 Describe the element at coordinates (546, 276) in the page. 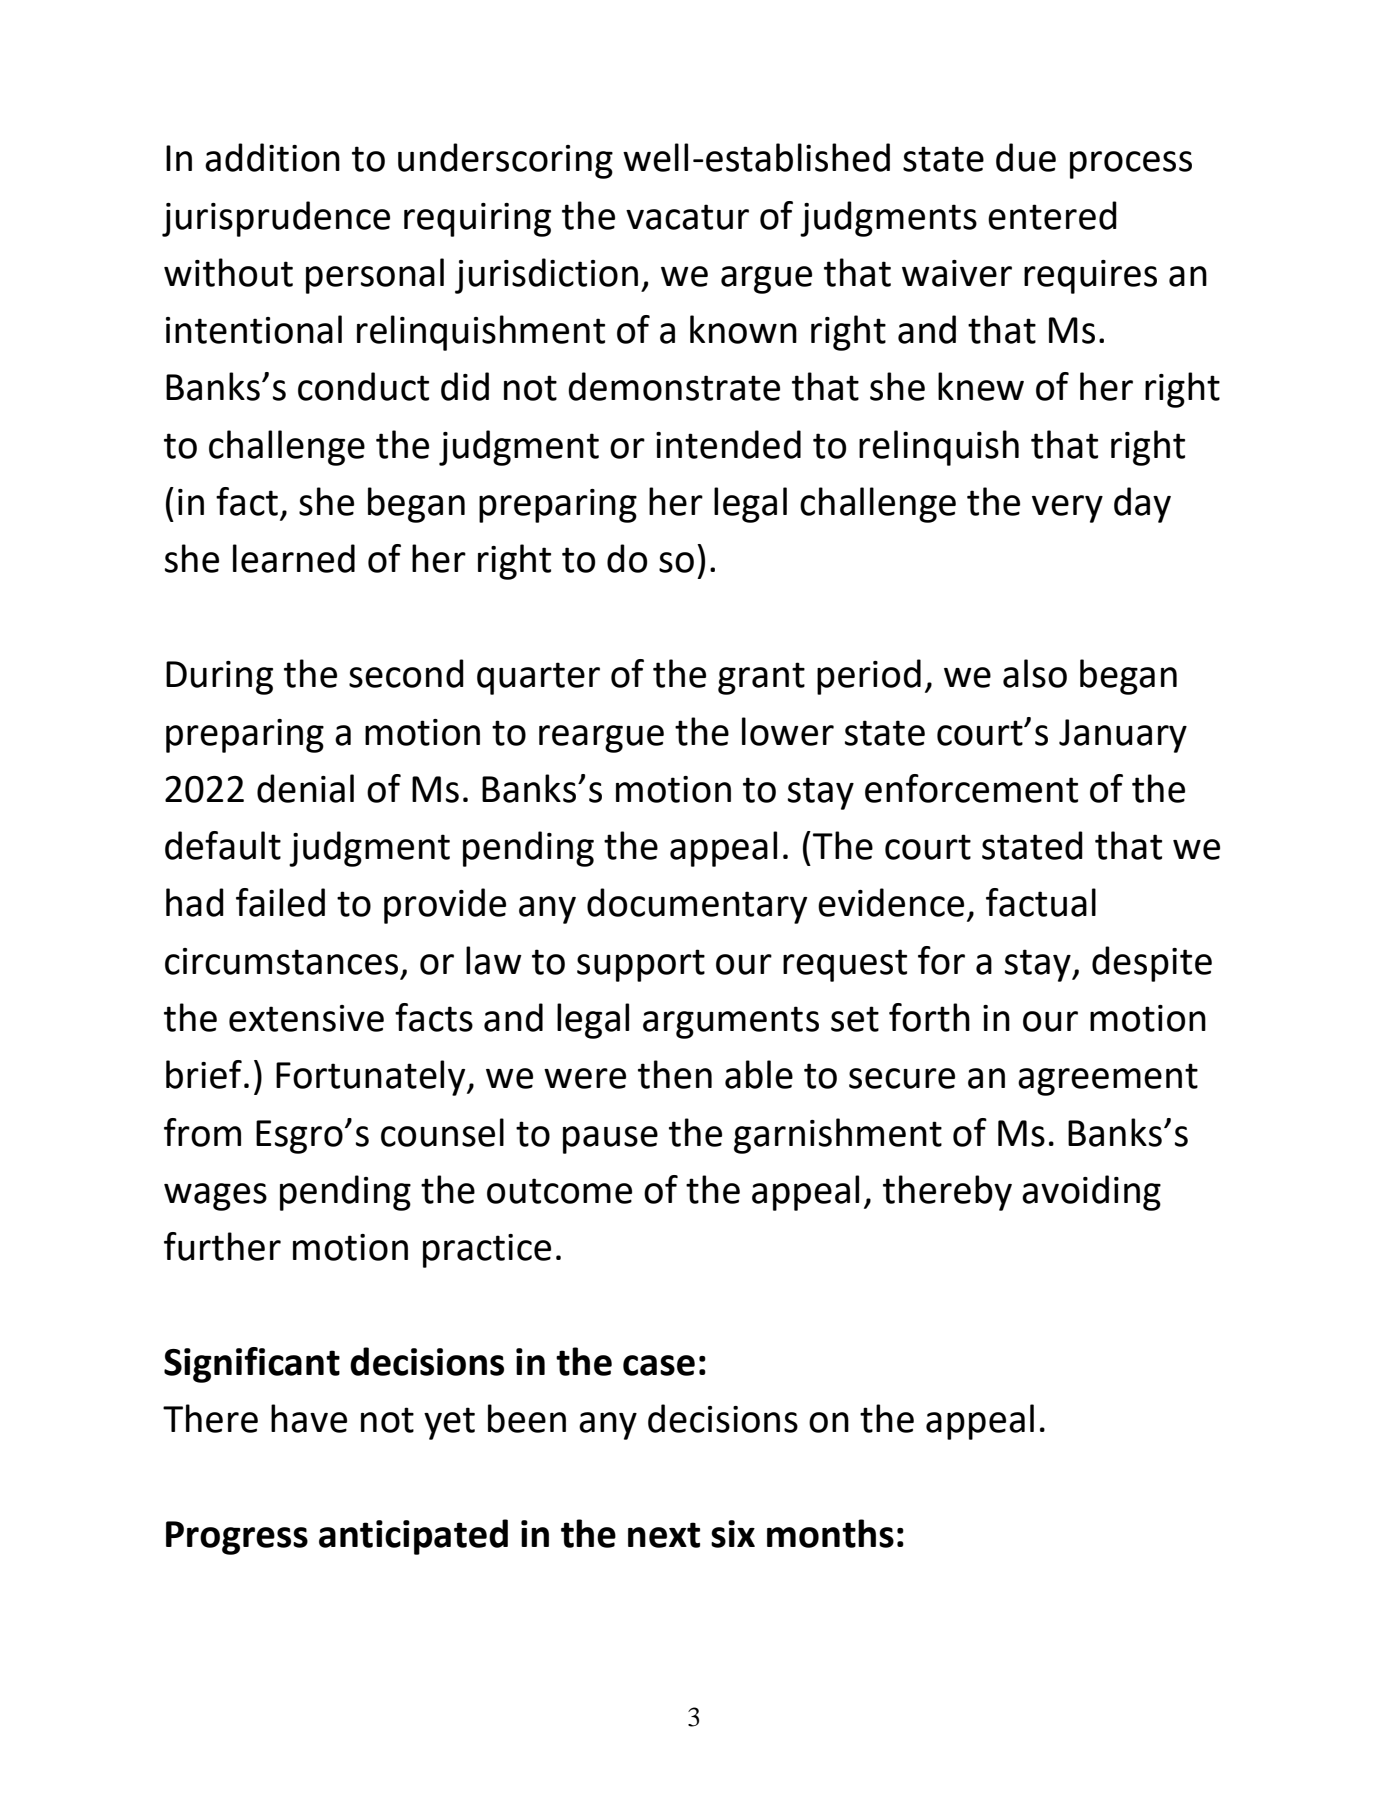

I see `jurisdiction` at that location.
